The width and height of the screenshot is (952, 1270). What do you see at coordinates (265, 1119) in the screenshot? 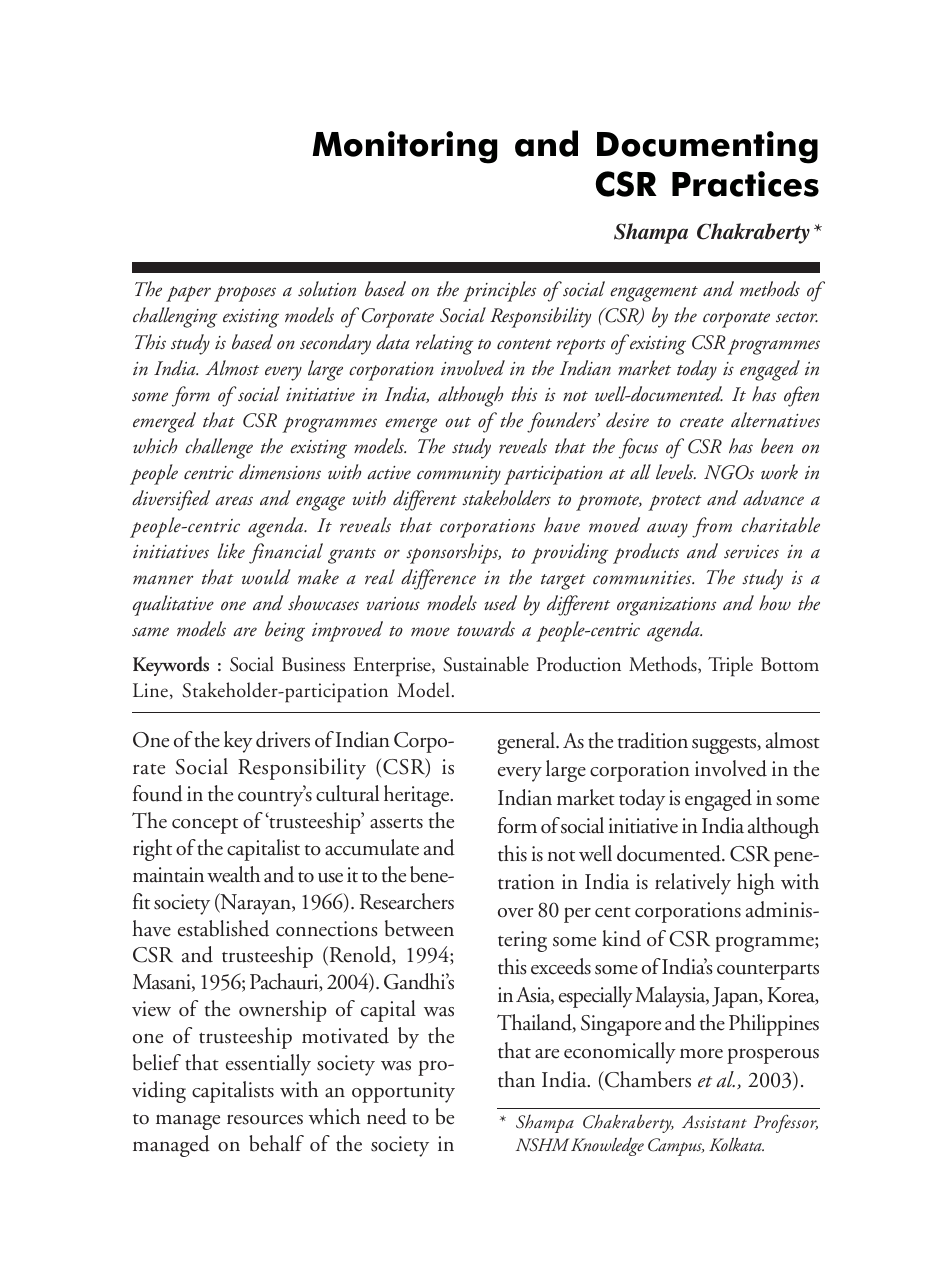
I see `resources` at bounding box center [265, 1119].
